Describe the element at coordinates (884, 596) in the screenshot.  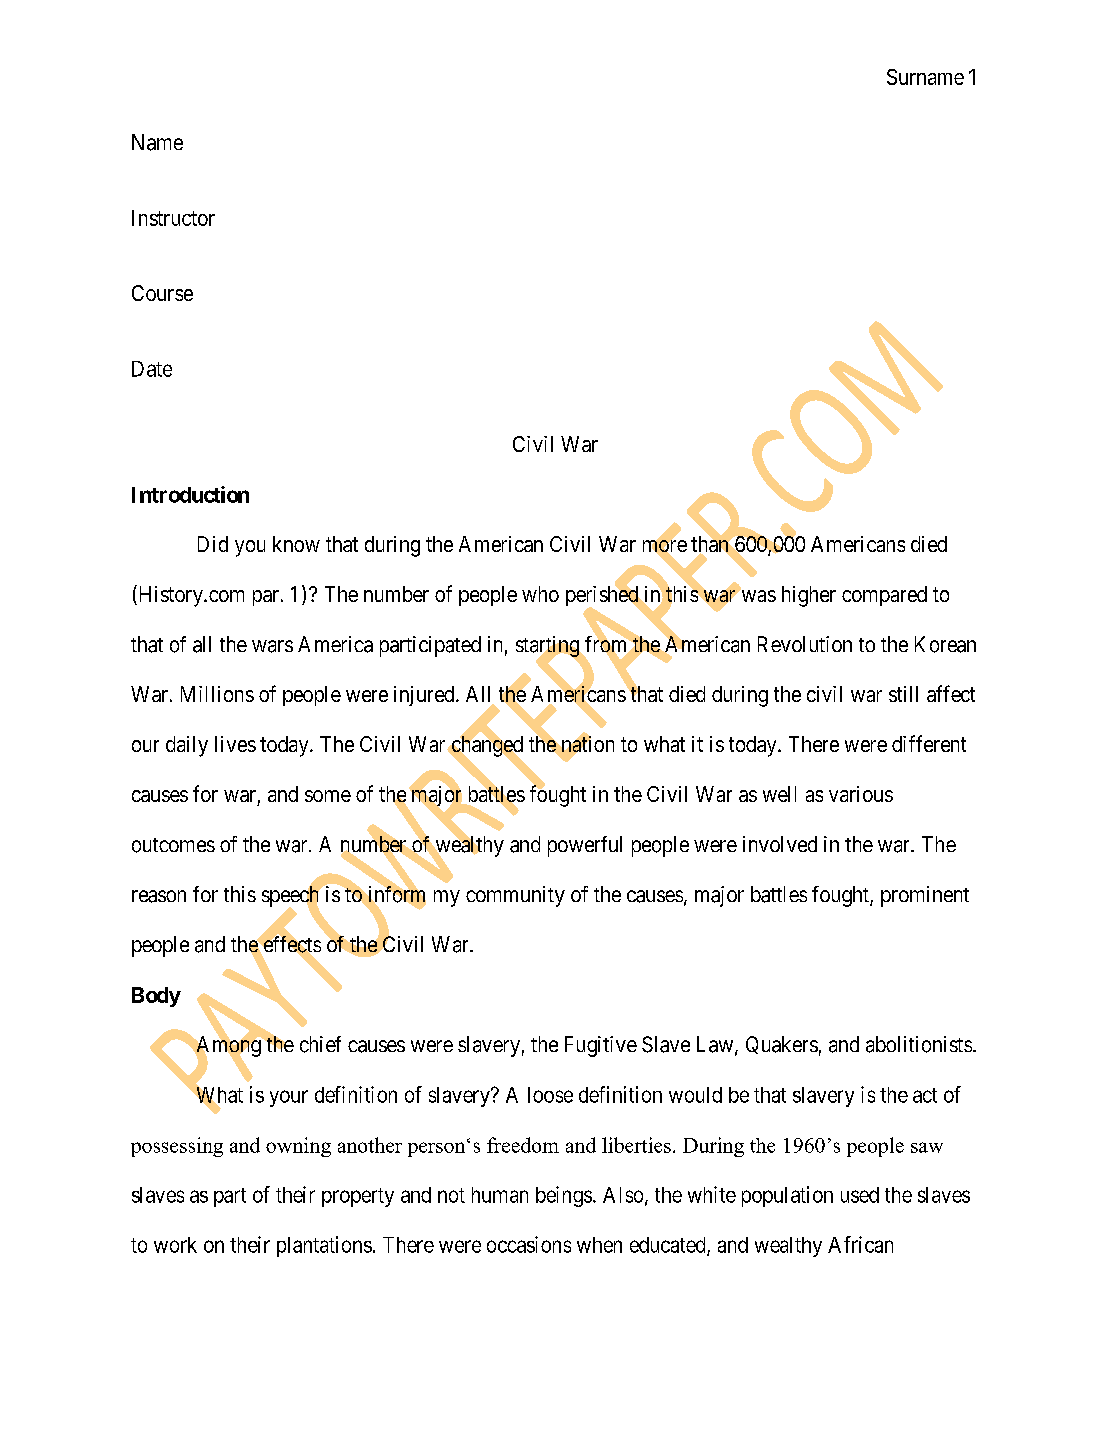
I see `compared` at that location.
